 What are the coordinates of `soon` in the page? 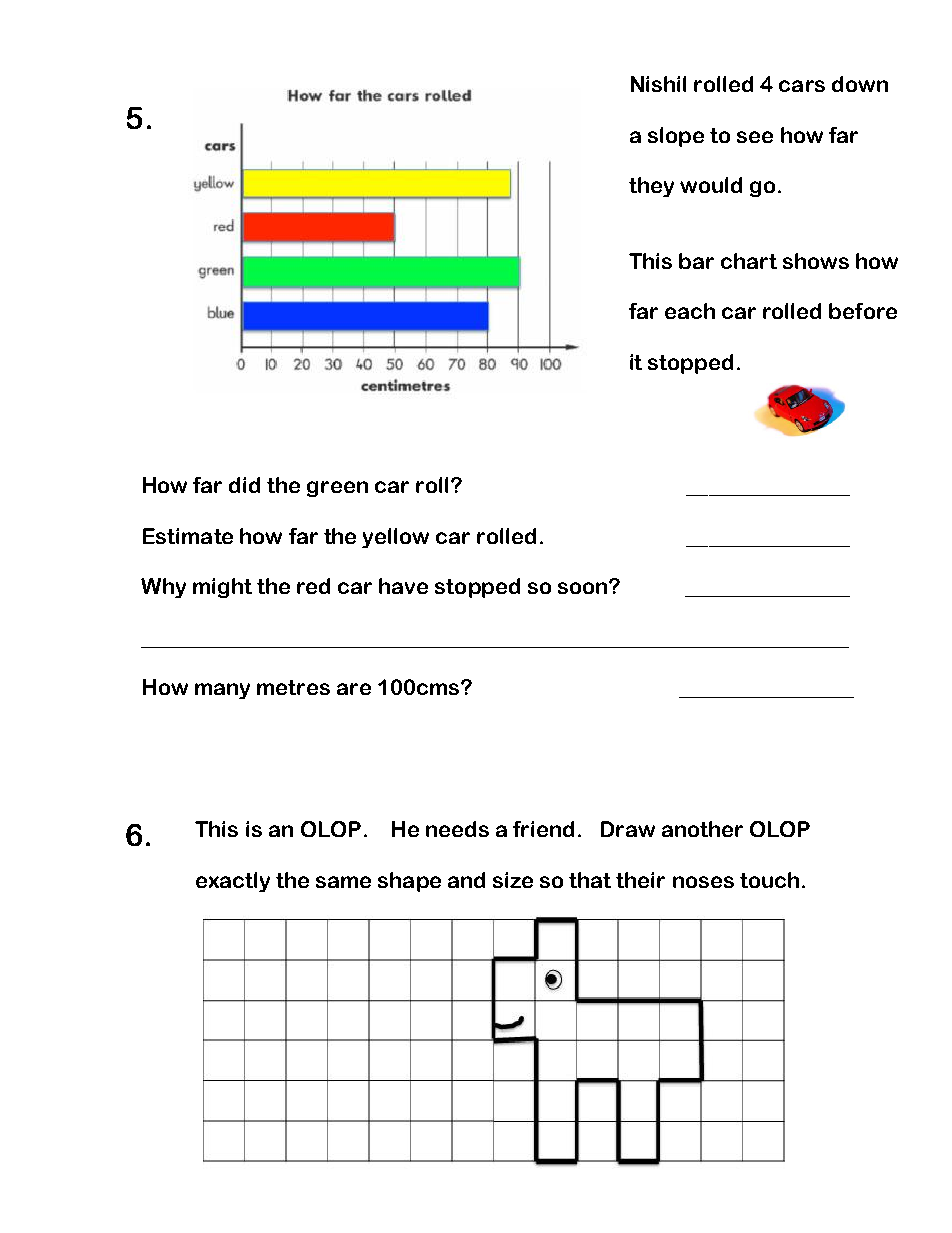 It's located at (584, 587).
